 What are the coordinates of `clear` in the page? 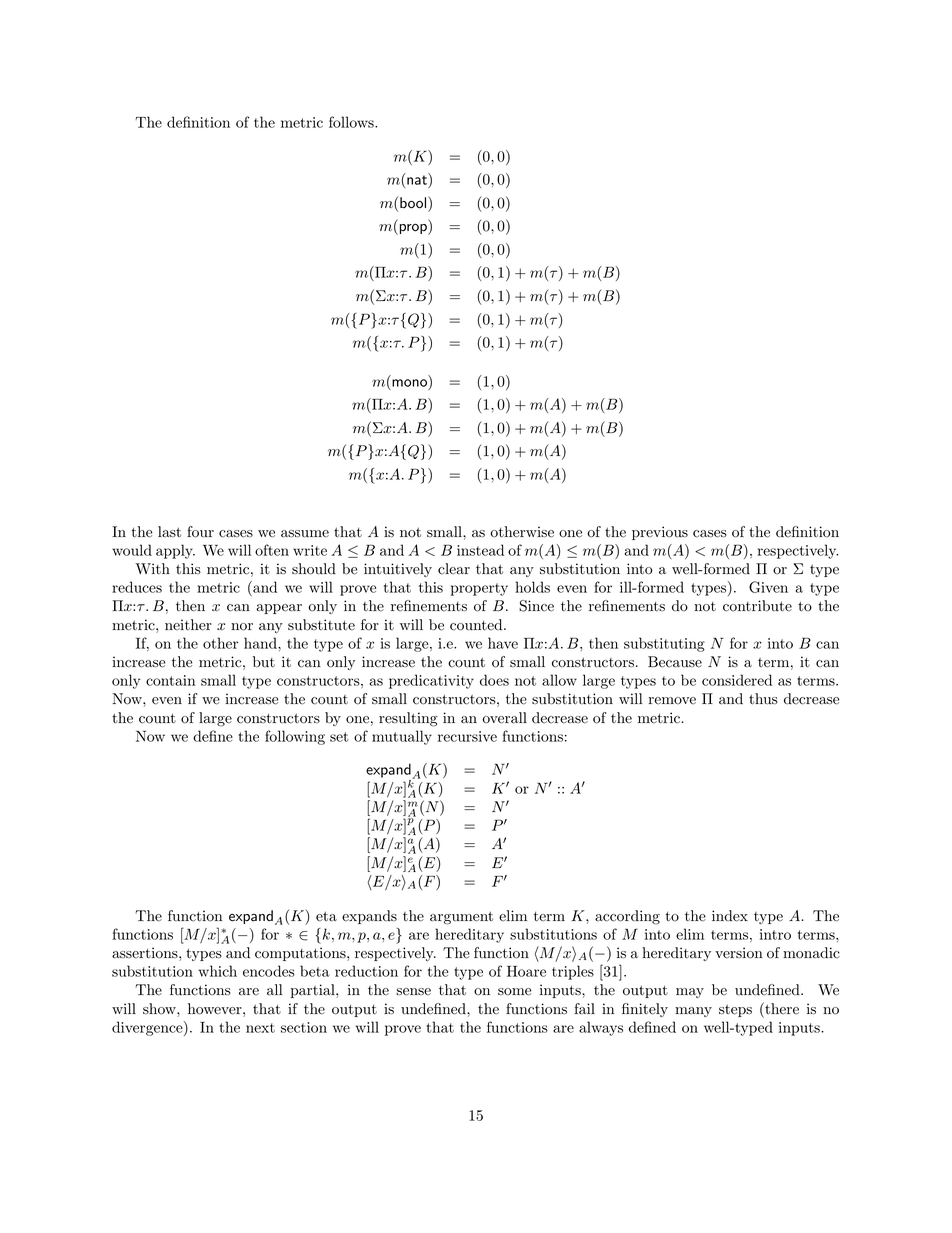 It's located at (454, 569).
